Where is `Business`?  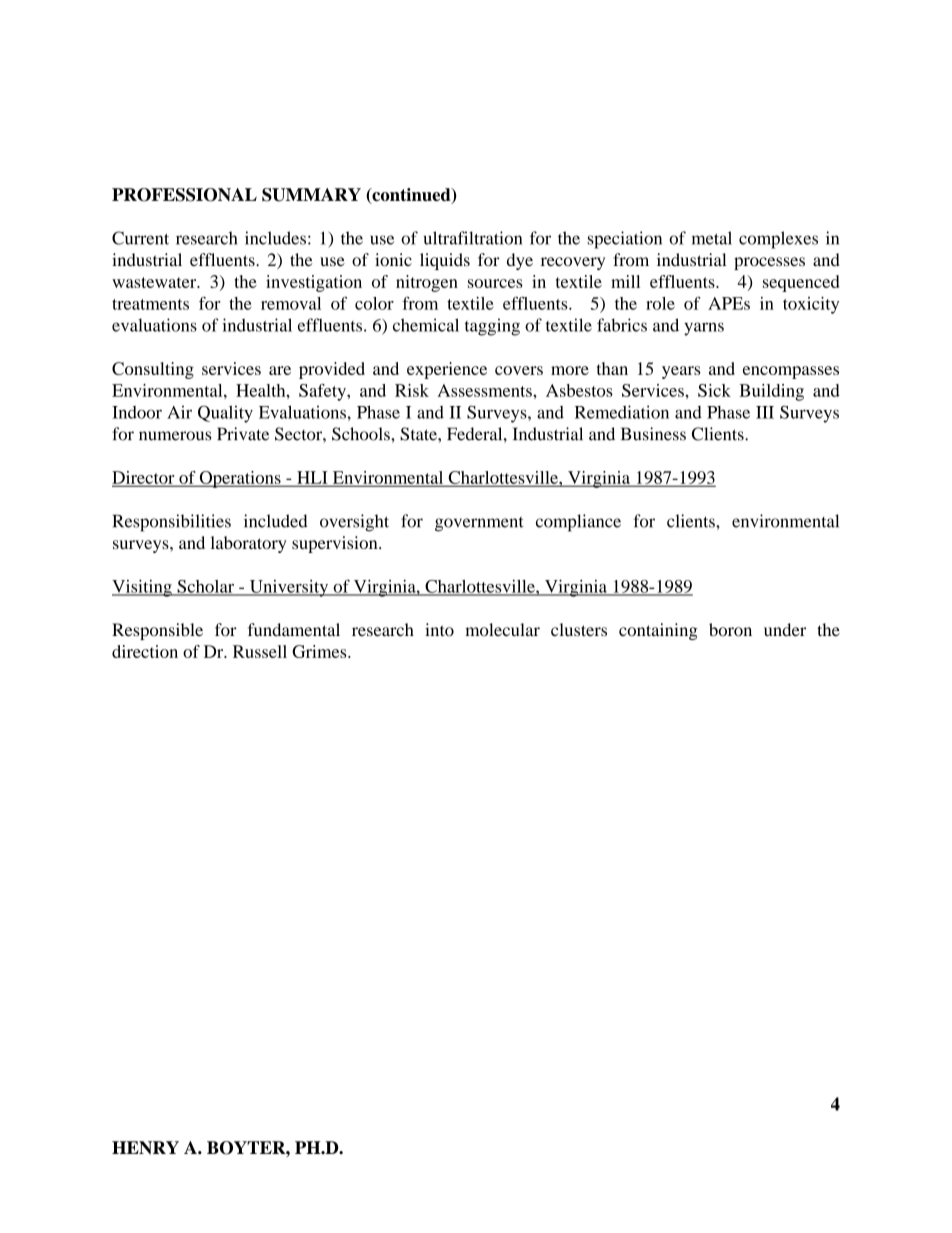
Business is located at coordinates (653, 434).
